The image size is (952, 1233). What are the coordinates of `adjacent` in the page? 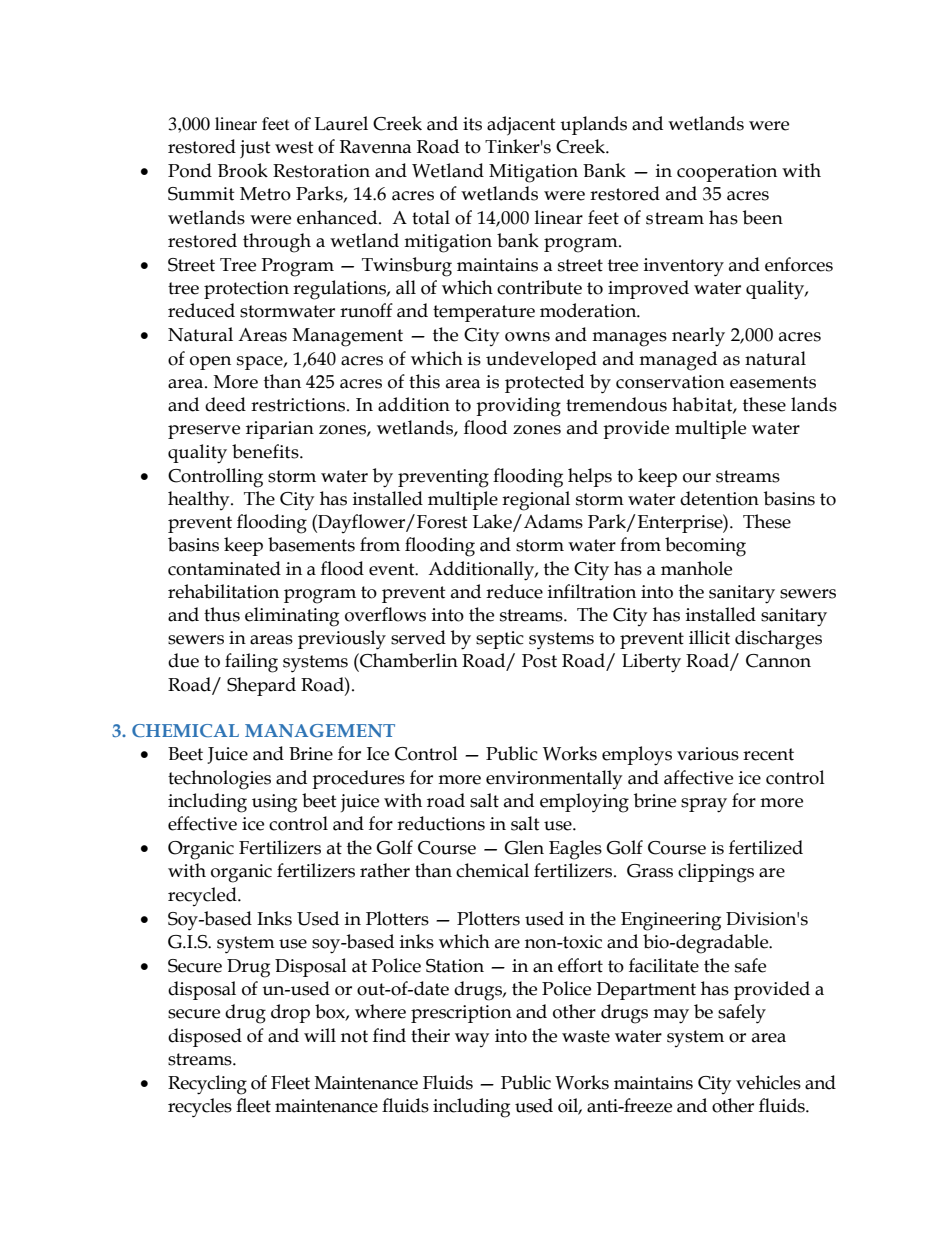 It's located at (521, 126).
